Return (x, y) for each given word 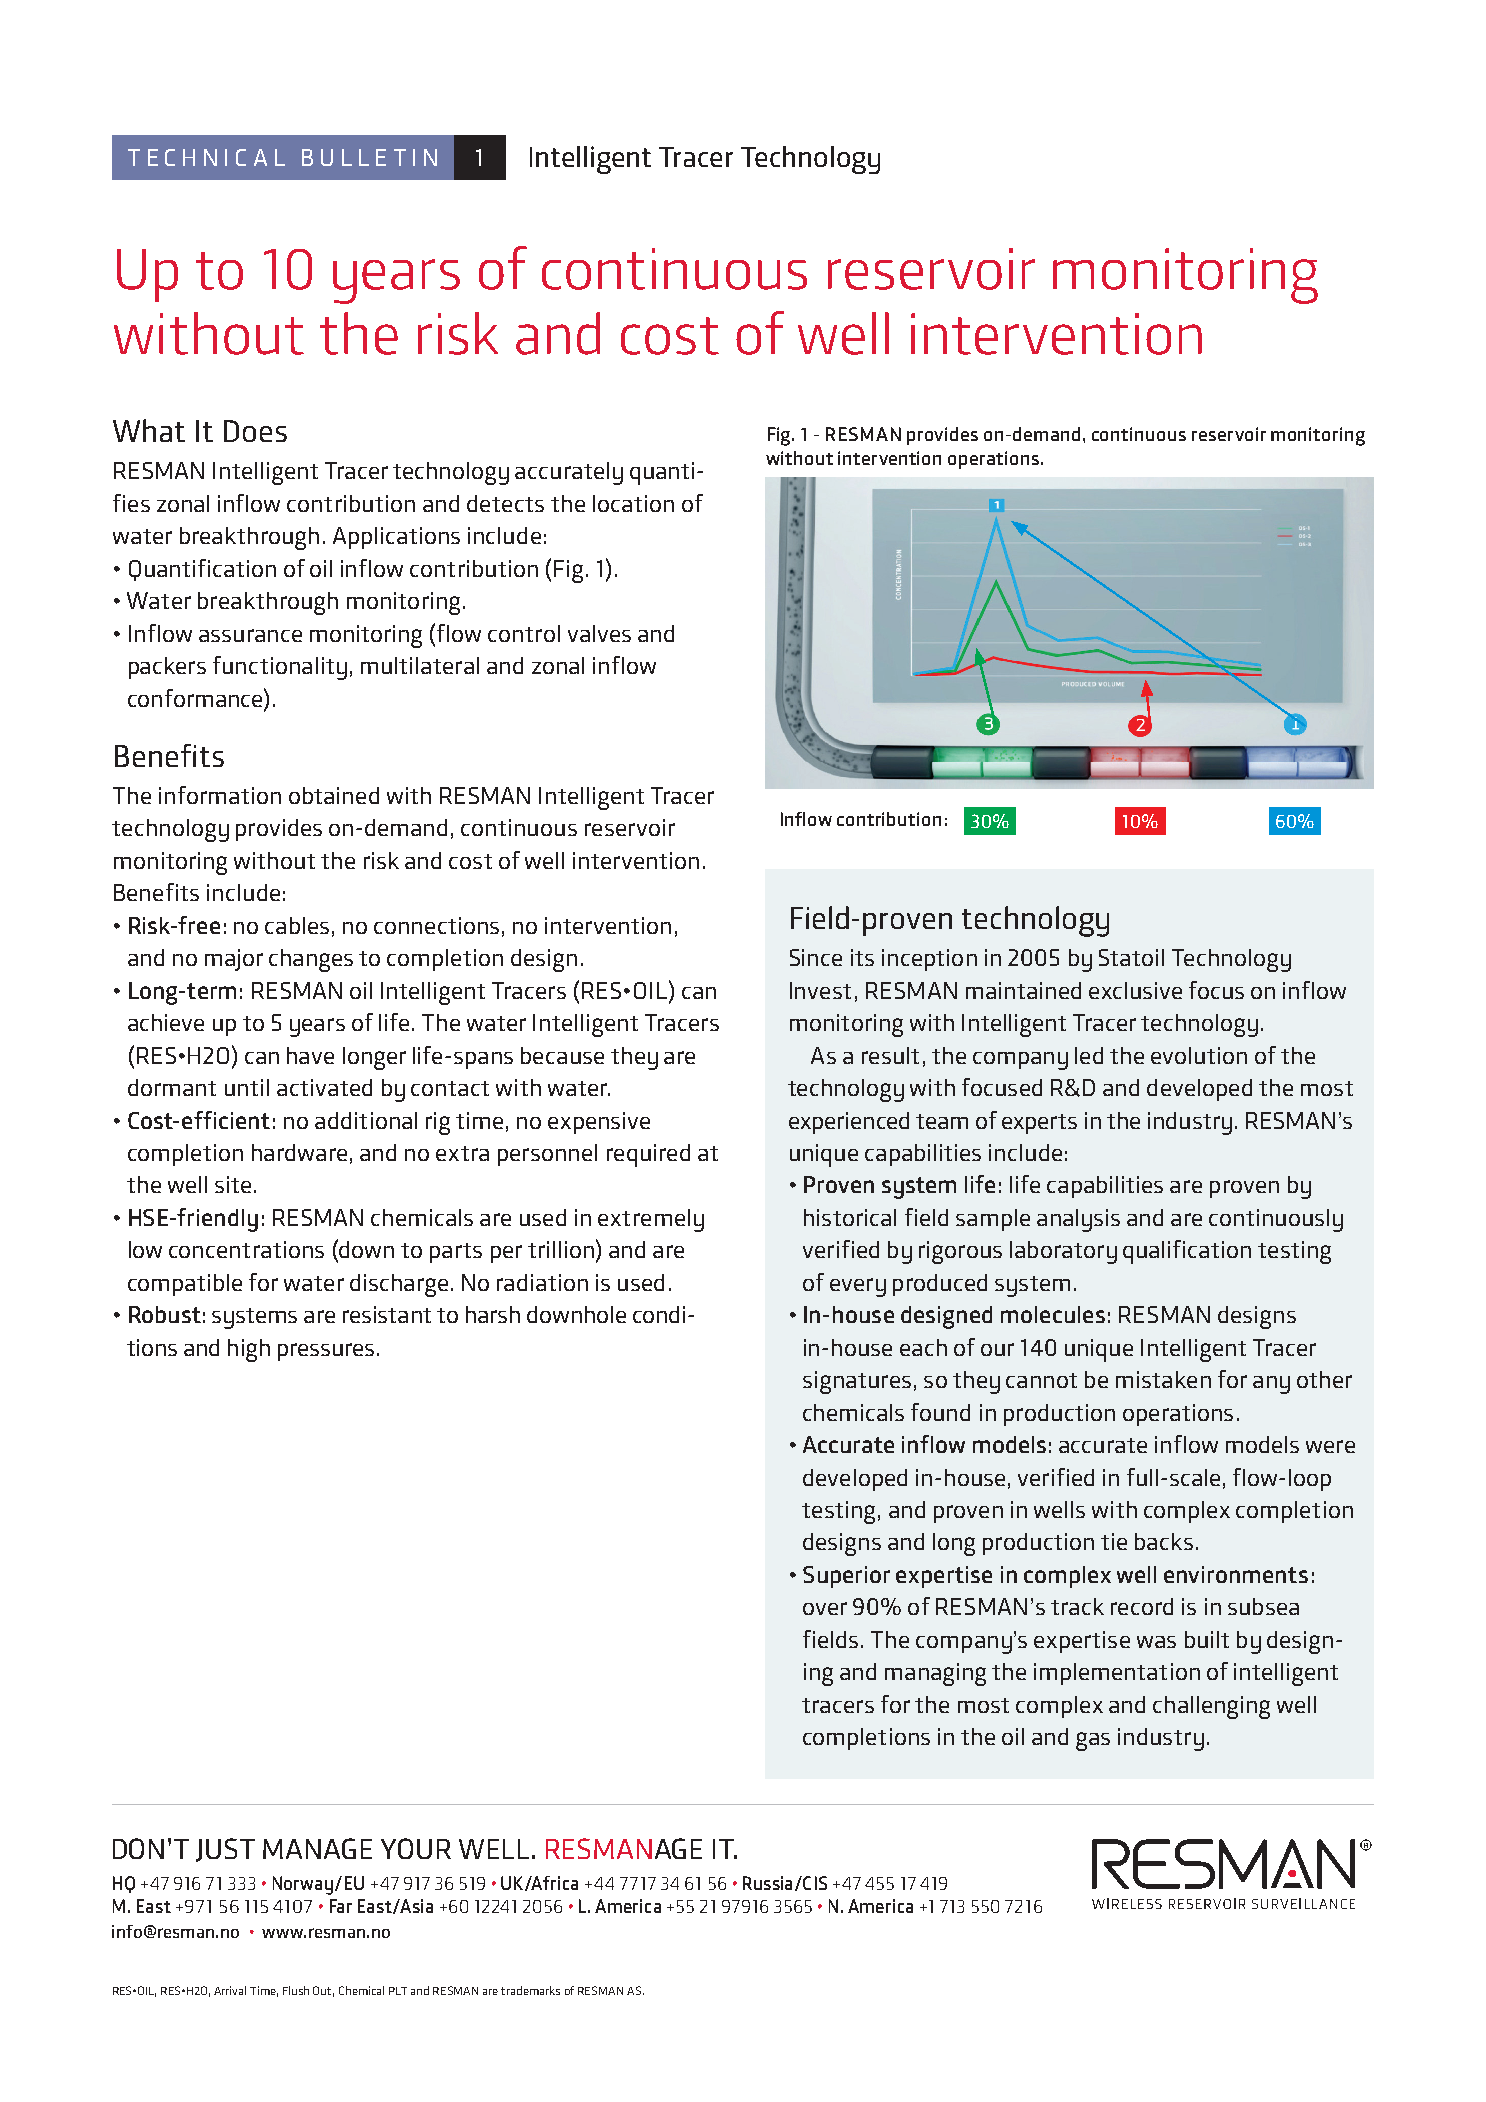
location (633, 503)
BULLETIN (369, 157)
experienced (849, 1123)
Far (341, 1906)
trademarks (530, 1990)
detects (505, 503)
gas (1093, 1741)
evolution (1199, 1055)
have (310, 1055)
